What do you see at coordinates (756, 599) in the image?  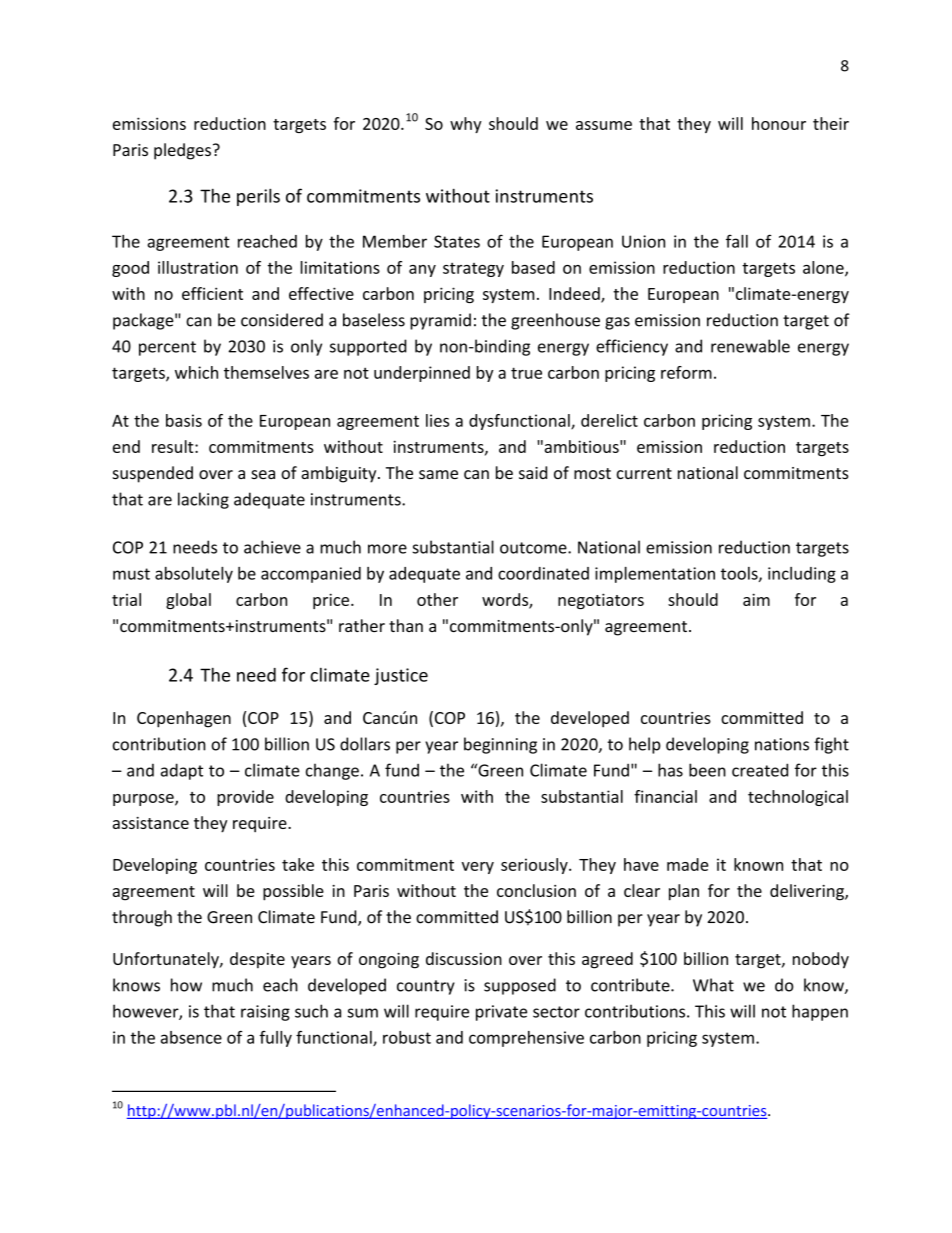 I see `aim` at bounding box center [756, 599].
